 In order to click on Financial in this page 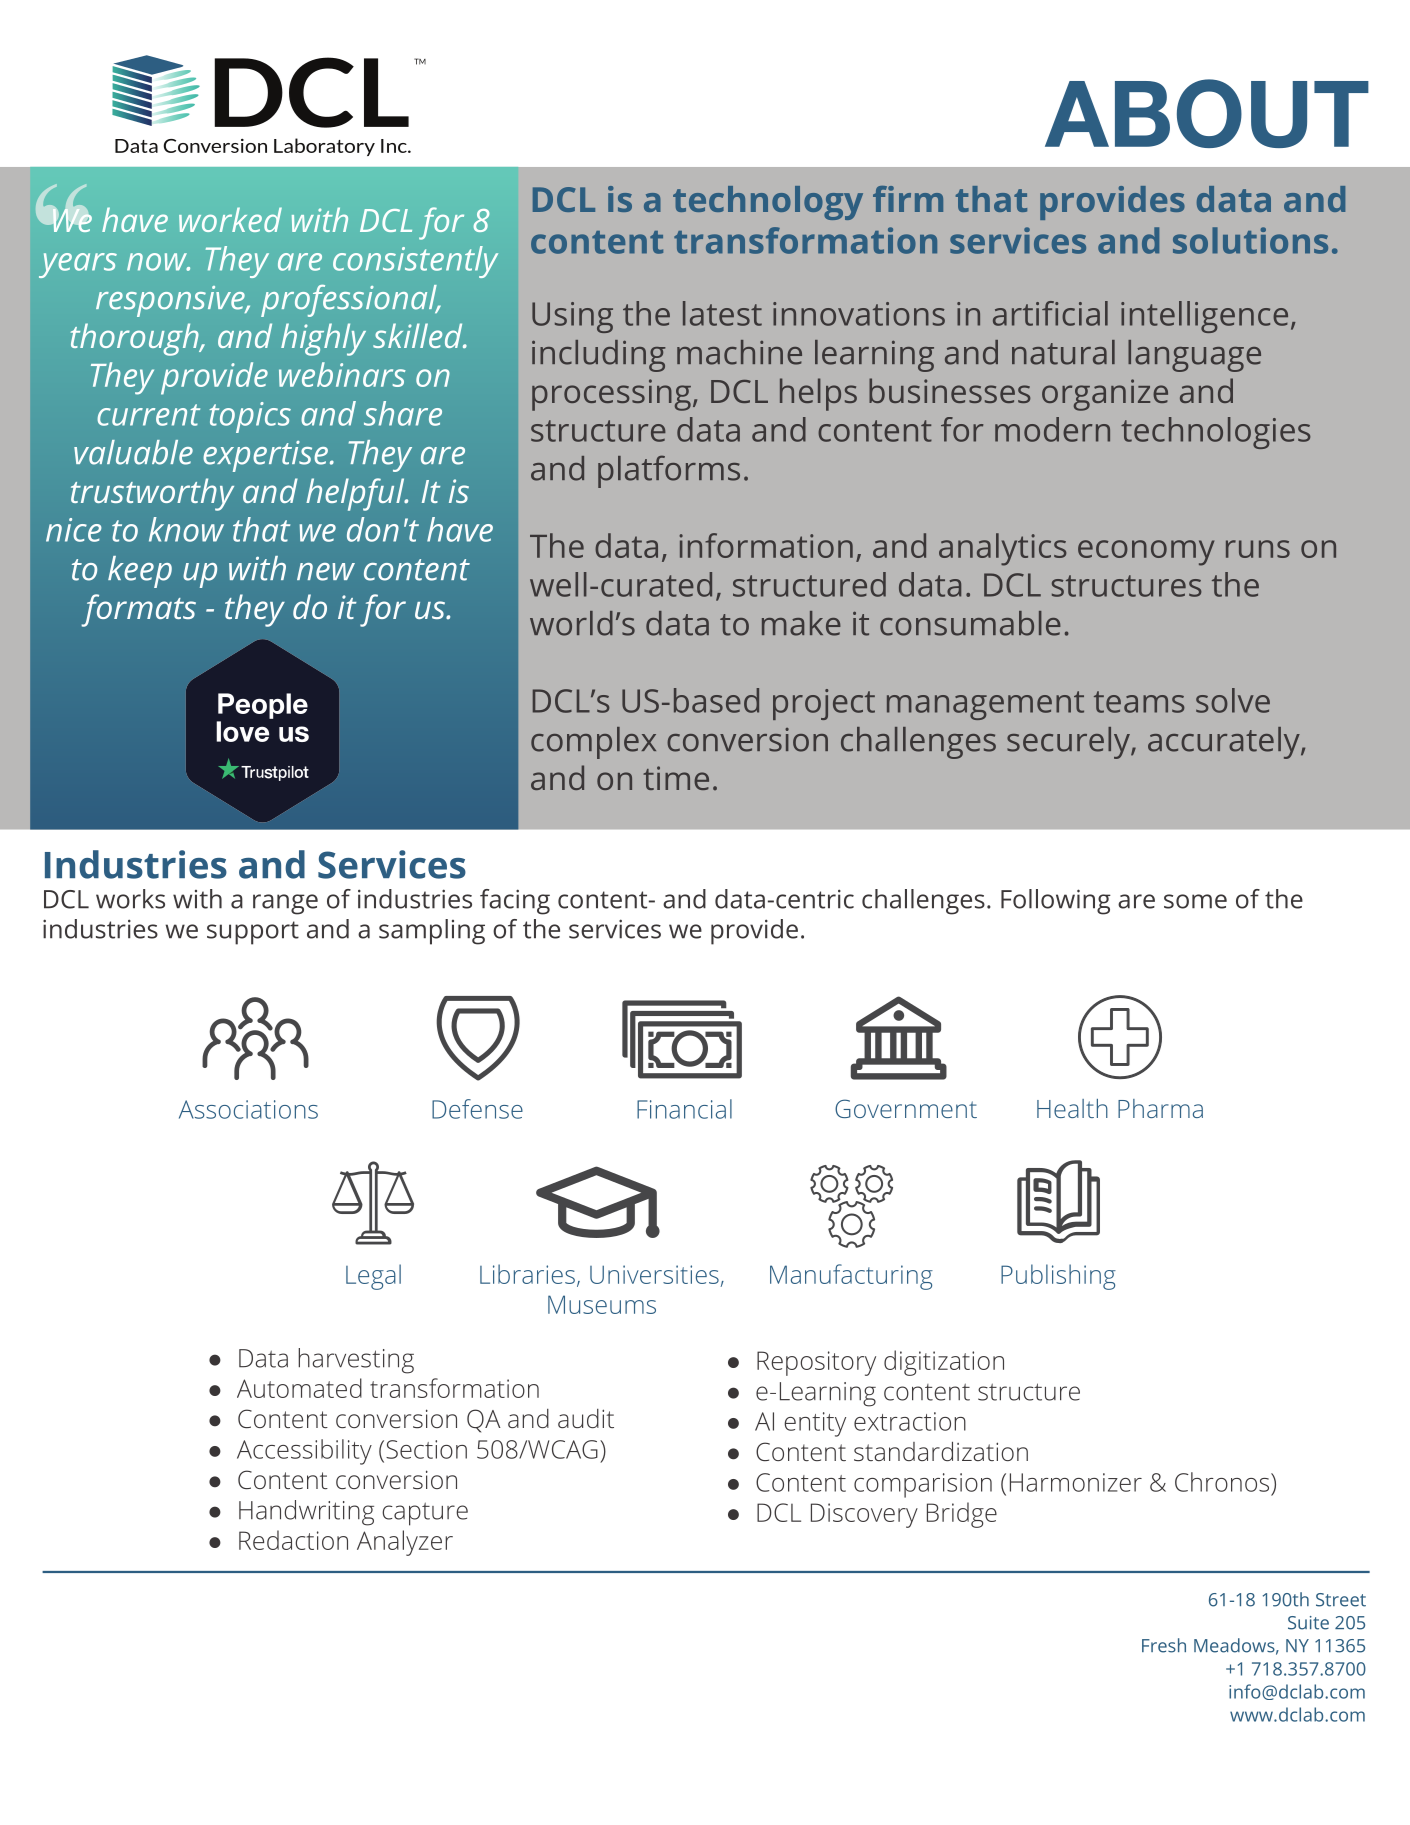, I will do `click(684, 1109)`.
